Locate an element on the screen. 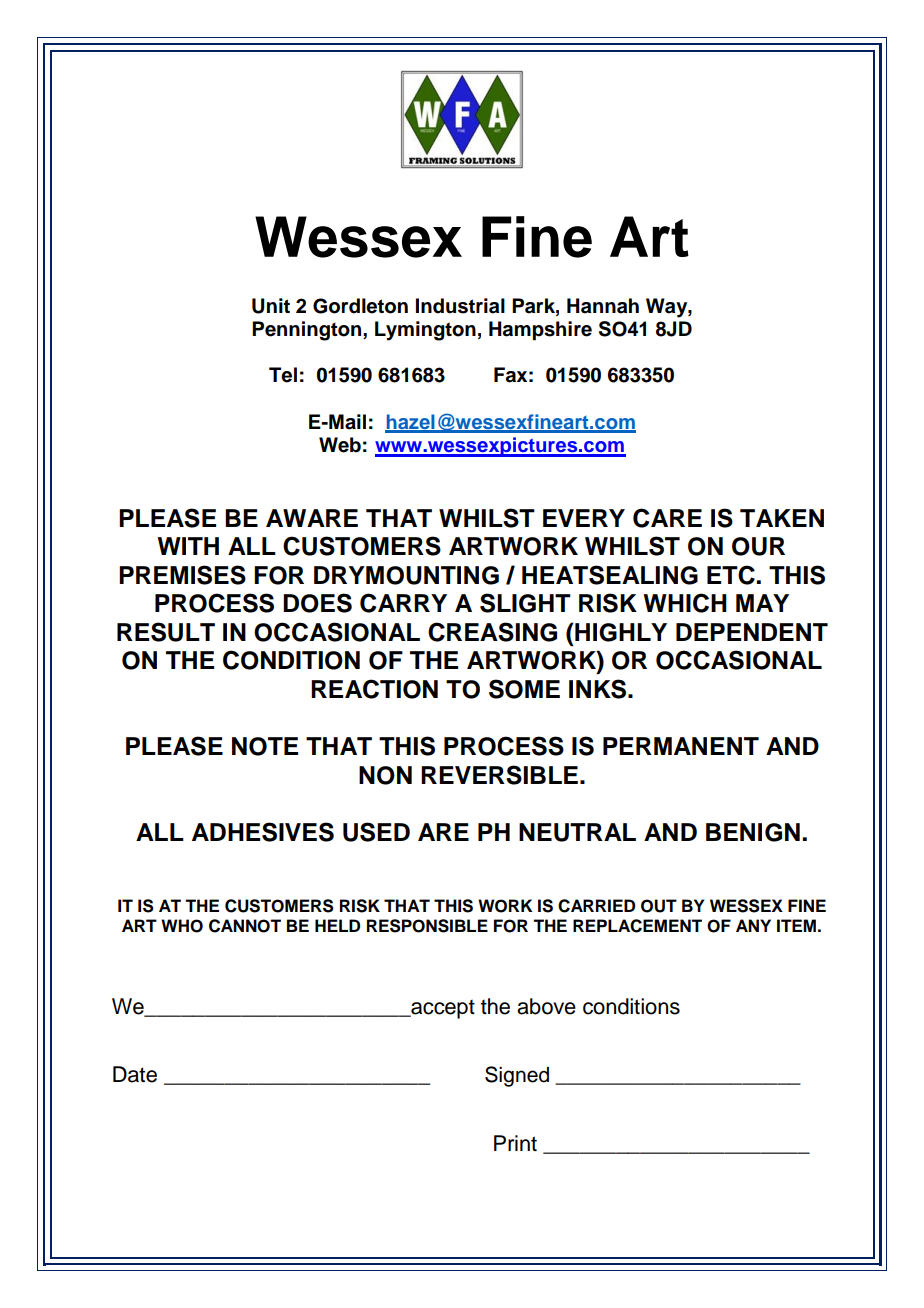  Industrial is located at coordinates (460, 306).
